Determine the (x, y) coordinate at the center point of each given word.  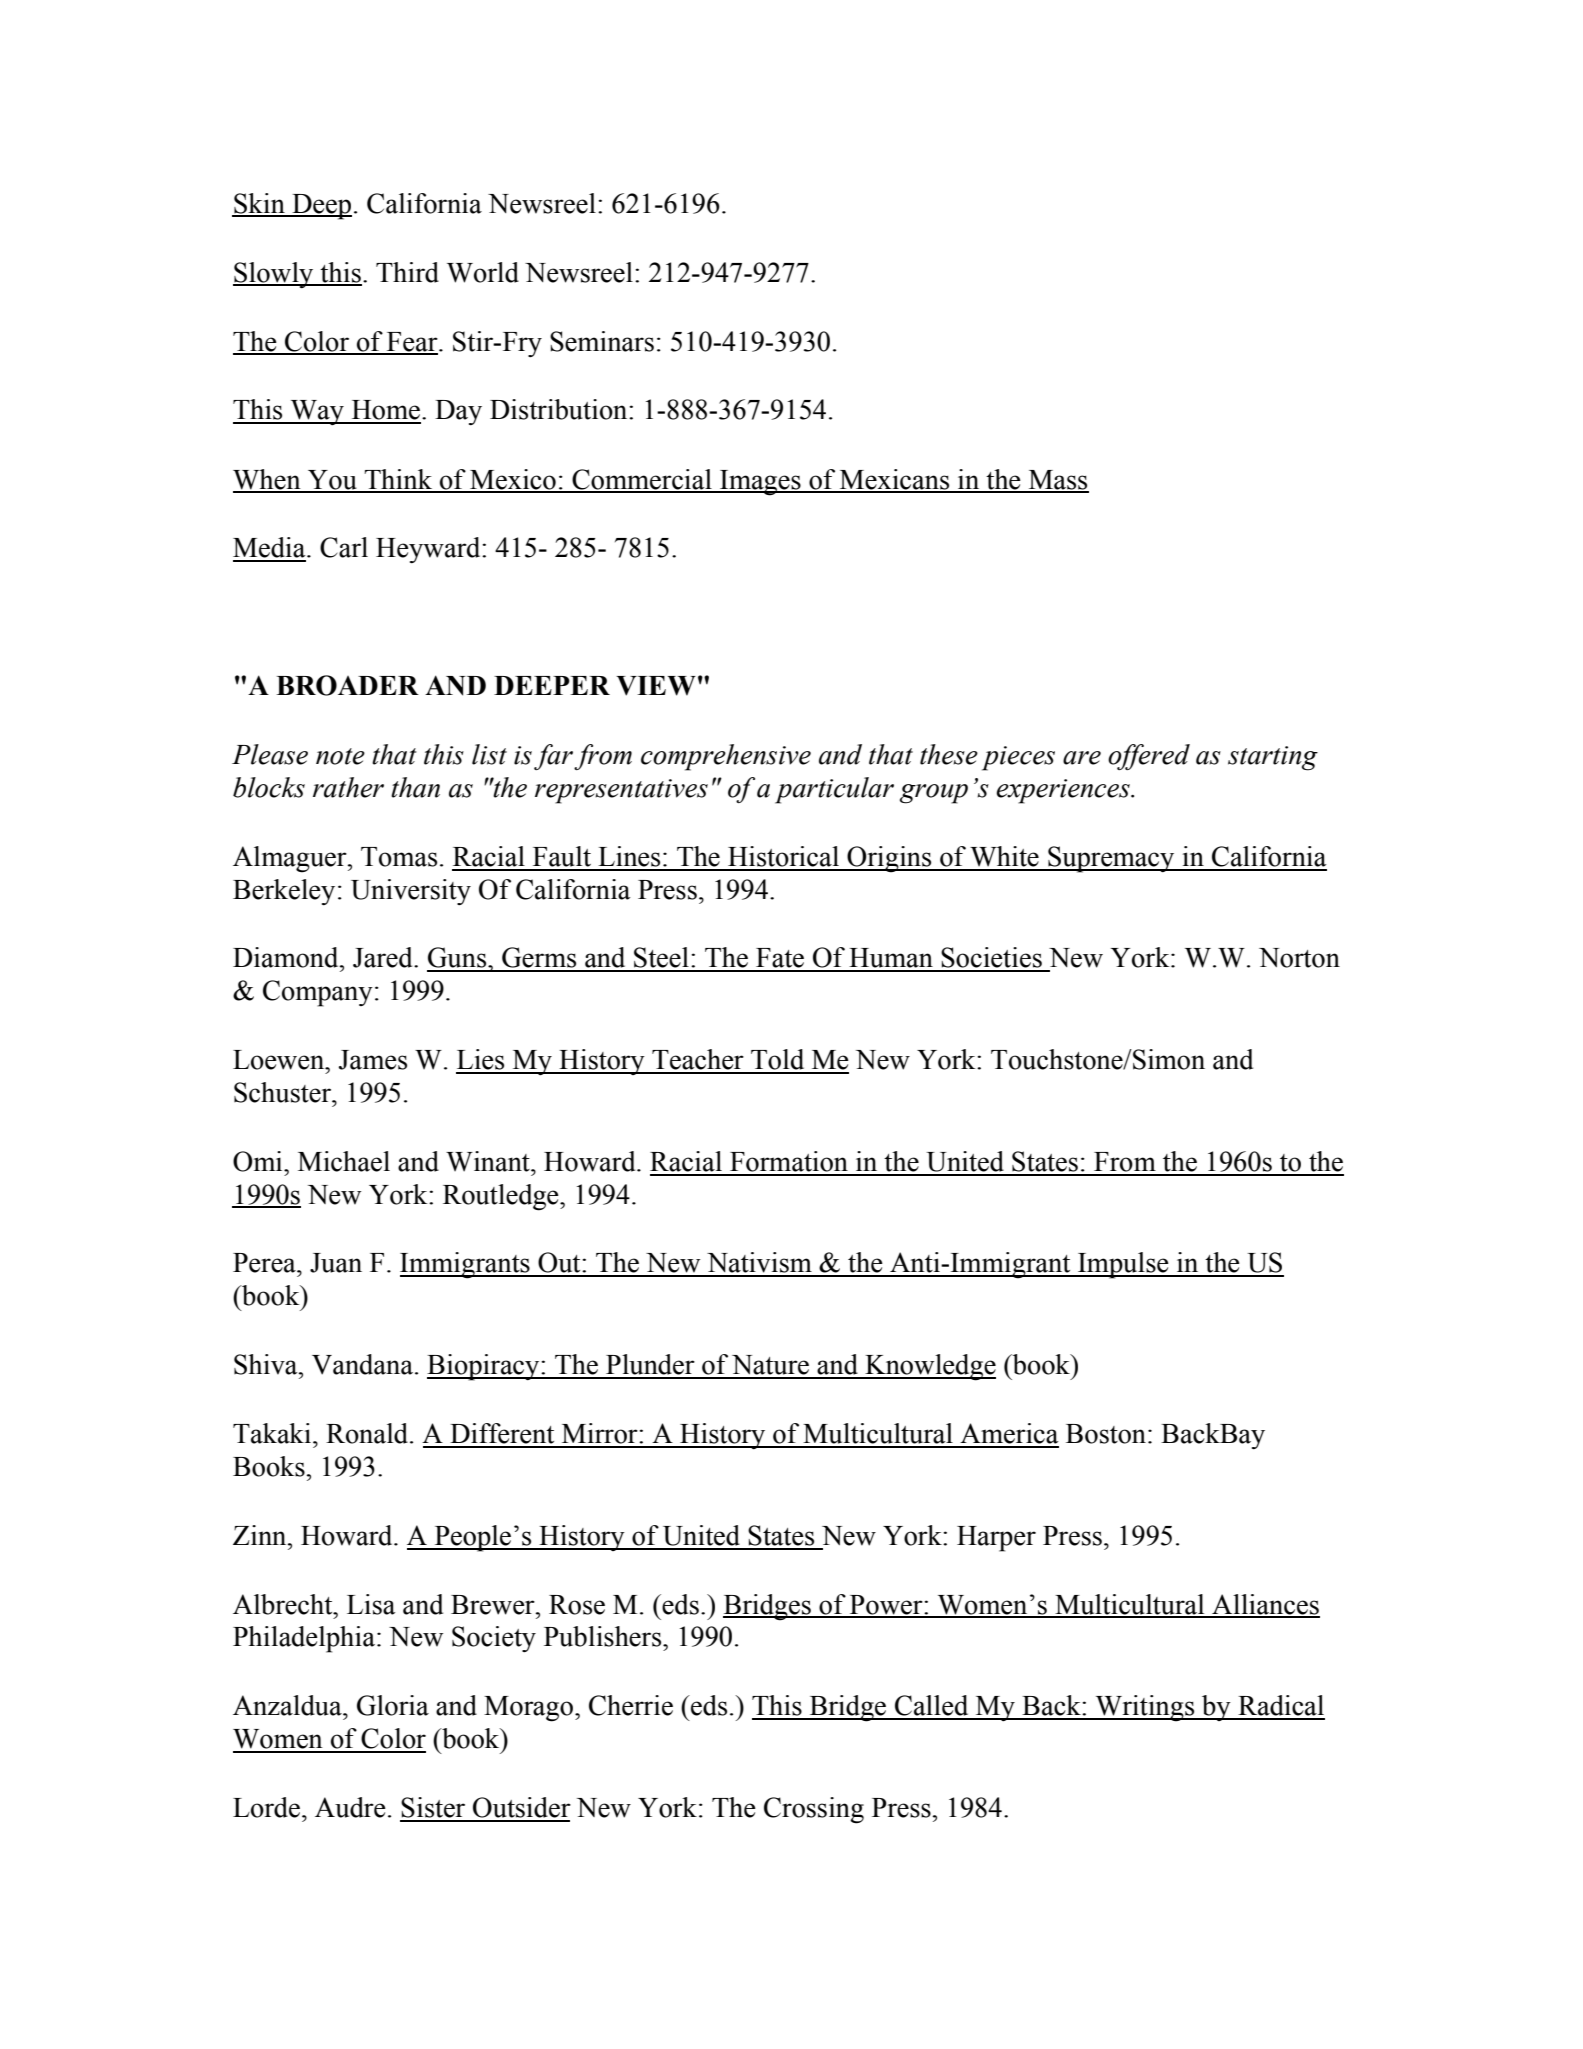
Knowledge (929, 1367)
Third (407, 272)
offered (1149, 757)
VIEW (656, 686)
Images (760, 483)
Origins (889, 859)
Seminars (602, 341)
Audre (350, 1807)
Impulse (1123, 1265)
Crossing (814, 1810)
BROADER (347, 685)
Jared (384, 957)
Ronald (368, 1433)
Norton (1299, 958)
